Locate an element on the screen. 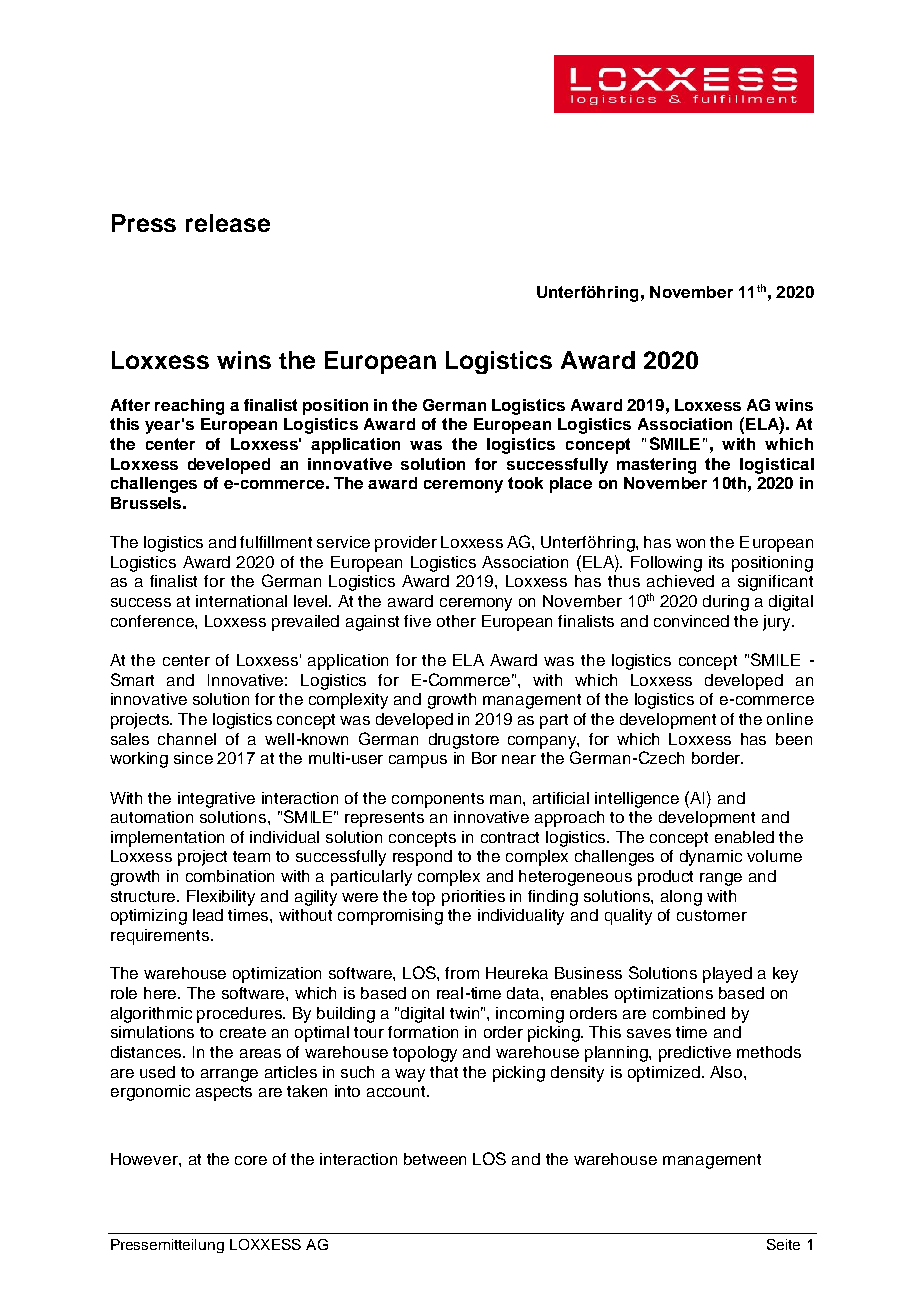 This screenshot has width=924, height=1308. Flexibility is located at coordinates (221, 898).
